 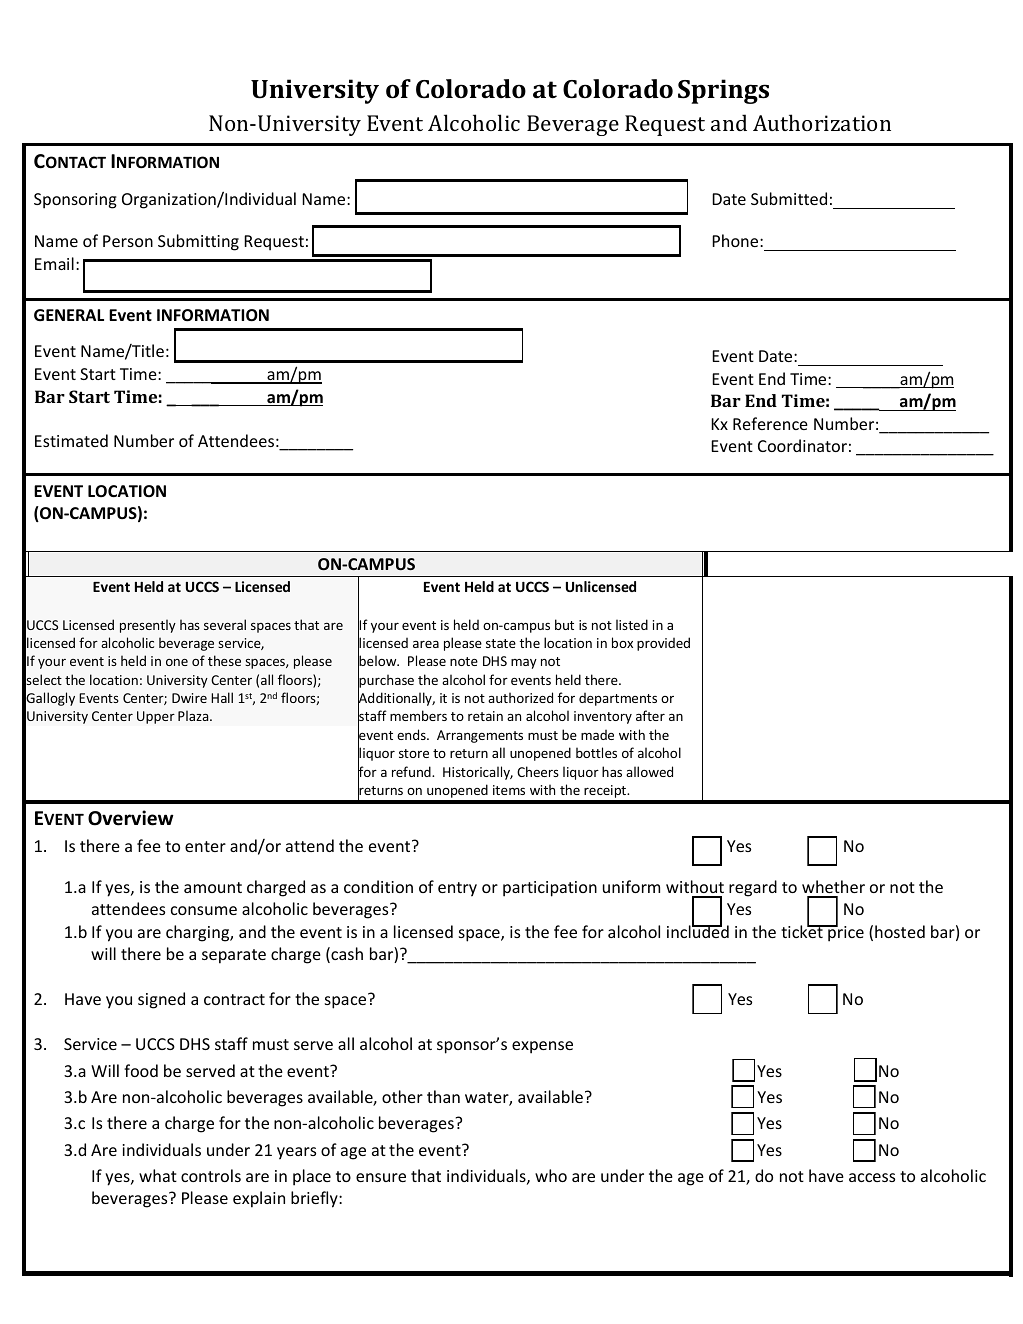 What do you see at coordinates (650, 715) in the screenshot?
I see `after` at bounding box center [650, 715].
